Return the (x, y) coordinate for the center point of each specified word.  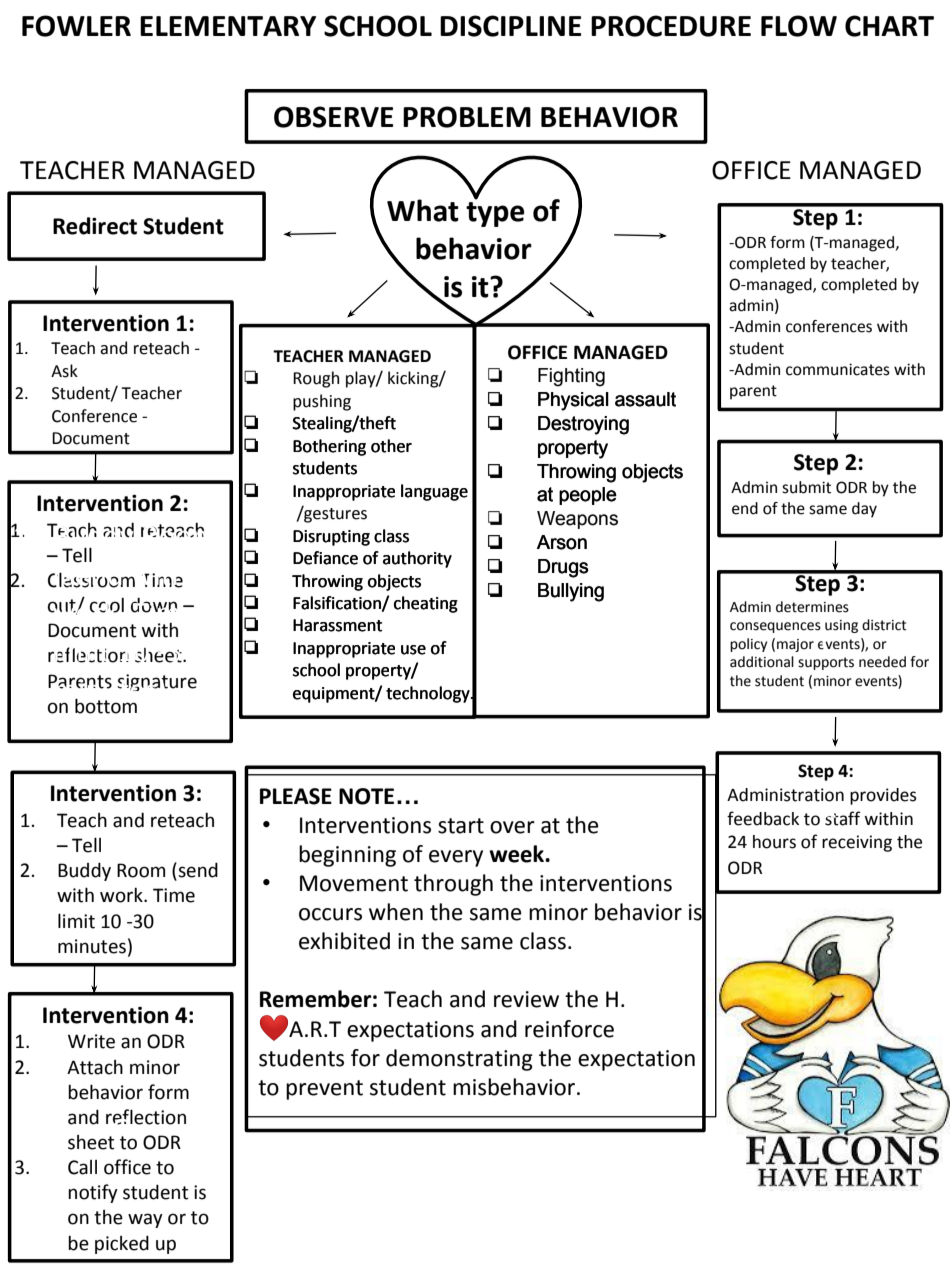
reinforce (569, 1029)
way (145, 1220)
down (154, 605)
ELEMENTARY (228, 26)
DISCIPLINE (510, 26)
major (795, 645)
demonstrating (459, 1060)
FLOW (799, 26)
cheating (426, 604)
